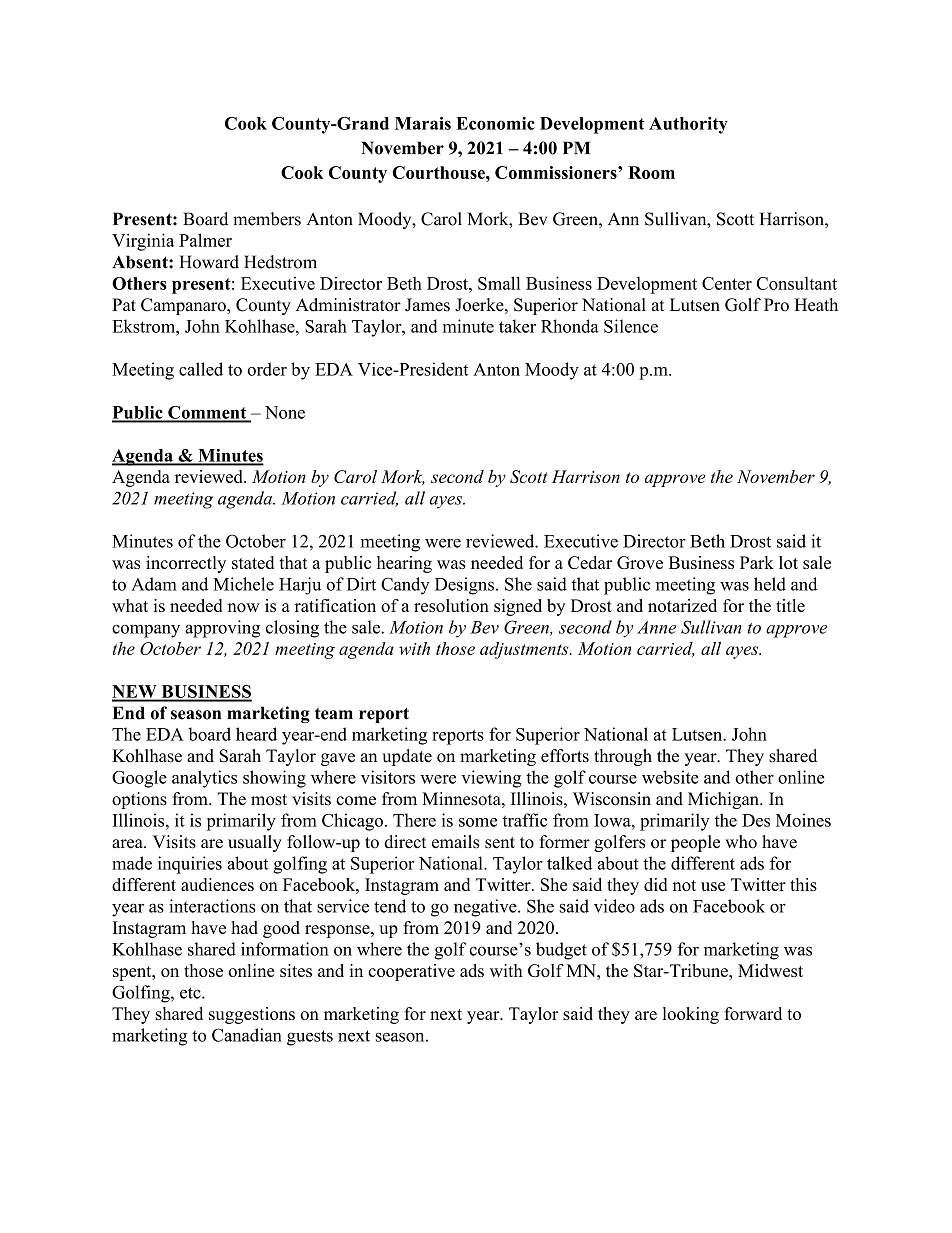 The image size is (952, 1233). I want to click on members, so click(267, 219).
